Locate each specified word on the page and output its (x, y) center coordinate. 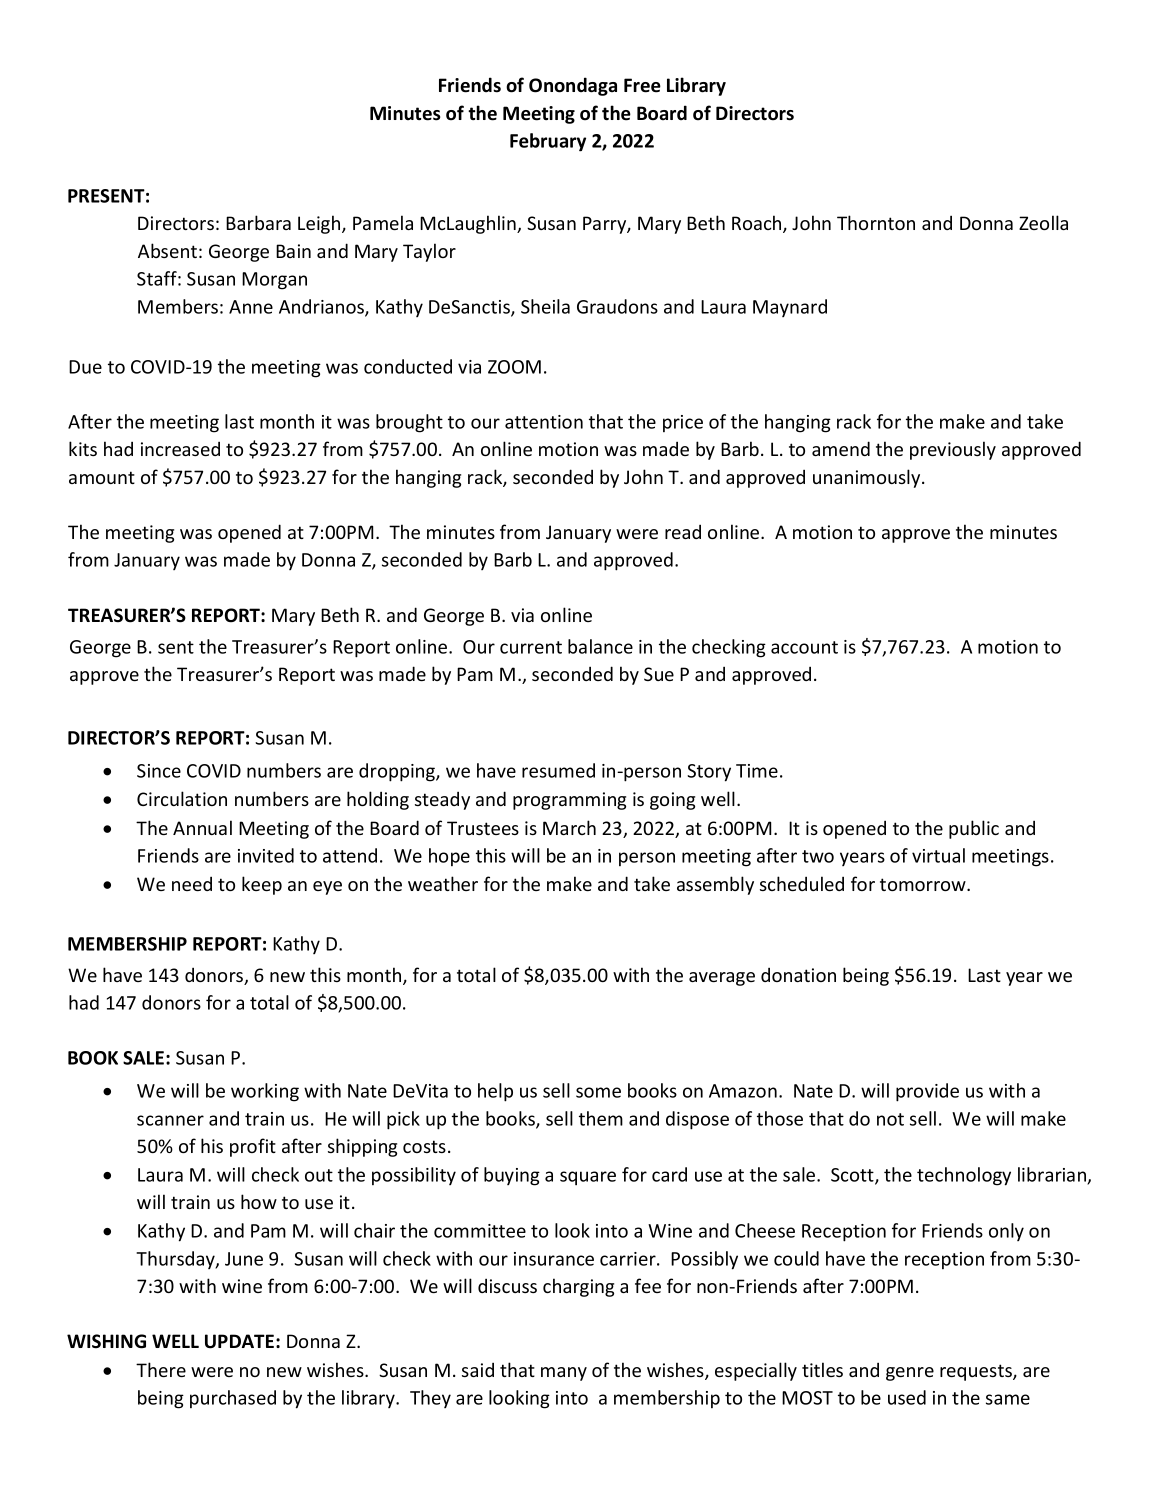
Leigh (320, 224)
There (161, 1369)
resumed (558, 770)
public (974, 829)
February (548, 142)
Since (159, 771)
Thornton (876, 222)
